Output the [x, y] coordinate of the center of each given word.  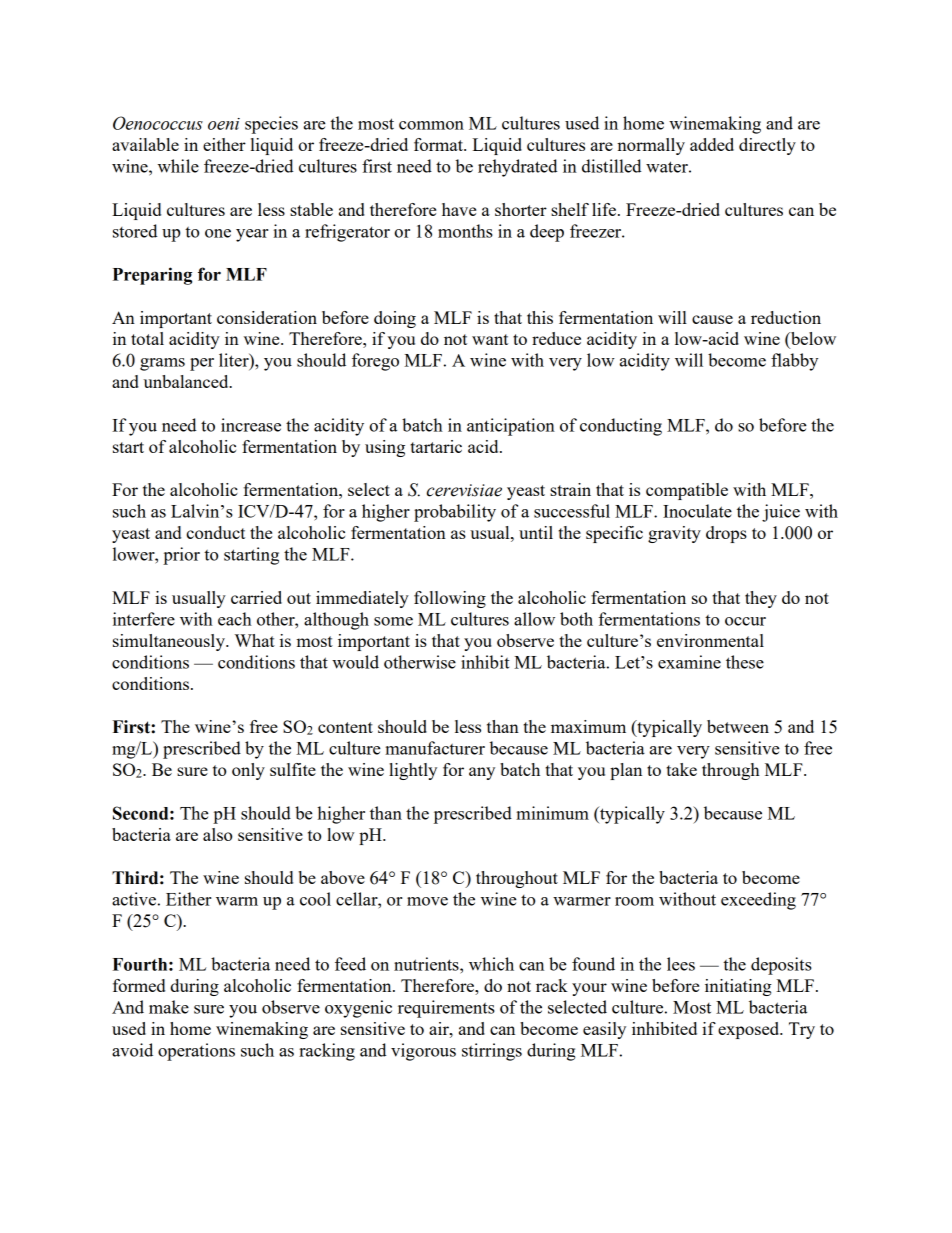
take [681, 769]
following [450, 599]
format [439, 144]
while [178, 166]
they [761, 599]
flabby [794, 362]
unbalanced [187, 381]
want [490, 339]
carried [256, 597]
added [712, 144]
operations [196, 1052]
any [482, 773]
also [217, 834]
